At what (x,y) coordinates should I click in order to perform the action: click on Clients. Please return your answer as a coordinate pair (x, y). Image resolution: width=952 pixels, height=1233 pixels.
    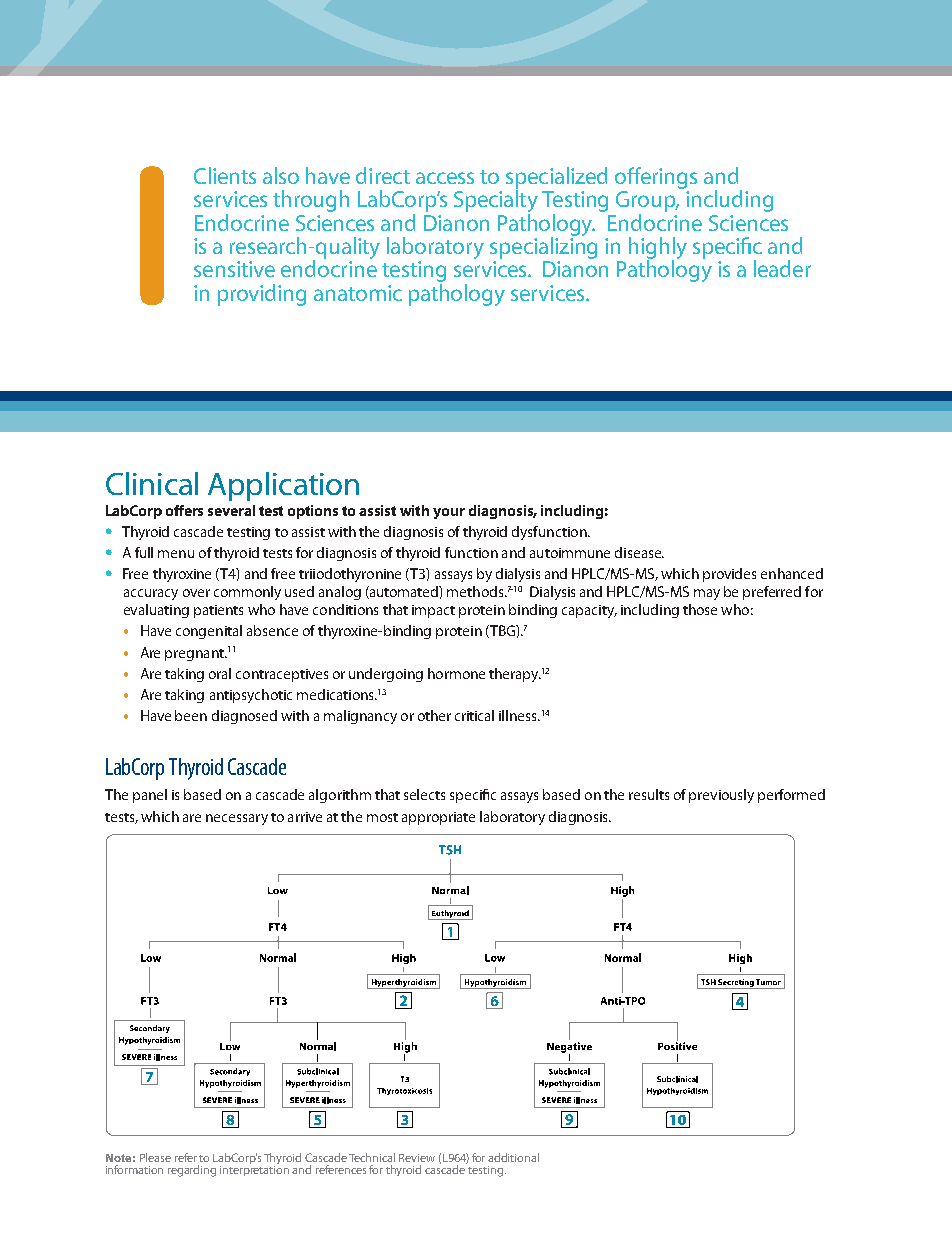
    Looking at the image, I should click on (225, 175).
